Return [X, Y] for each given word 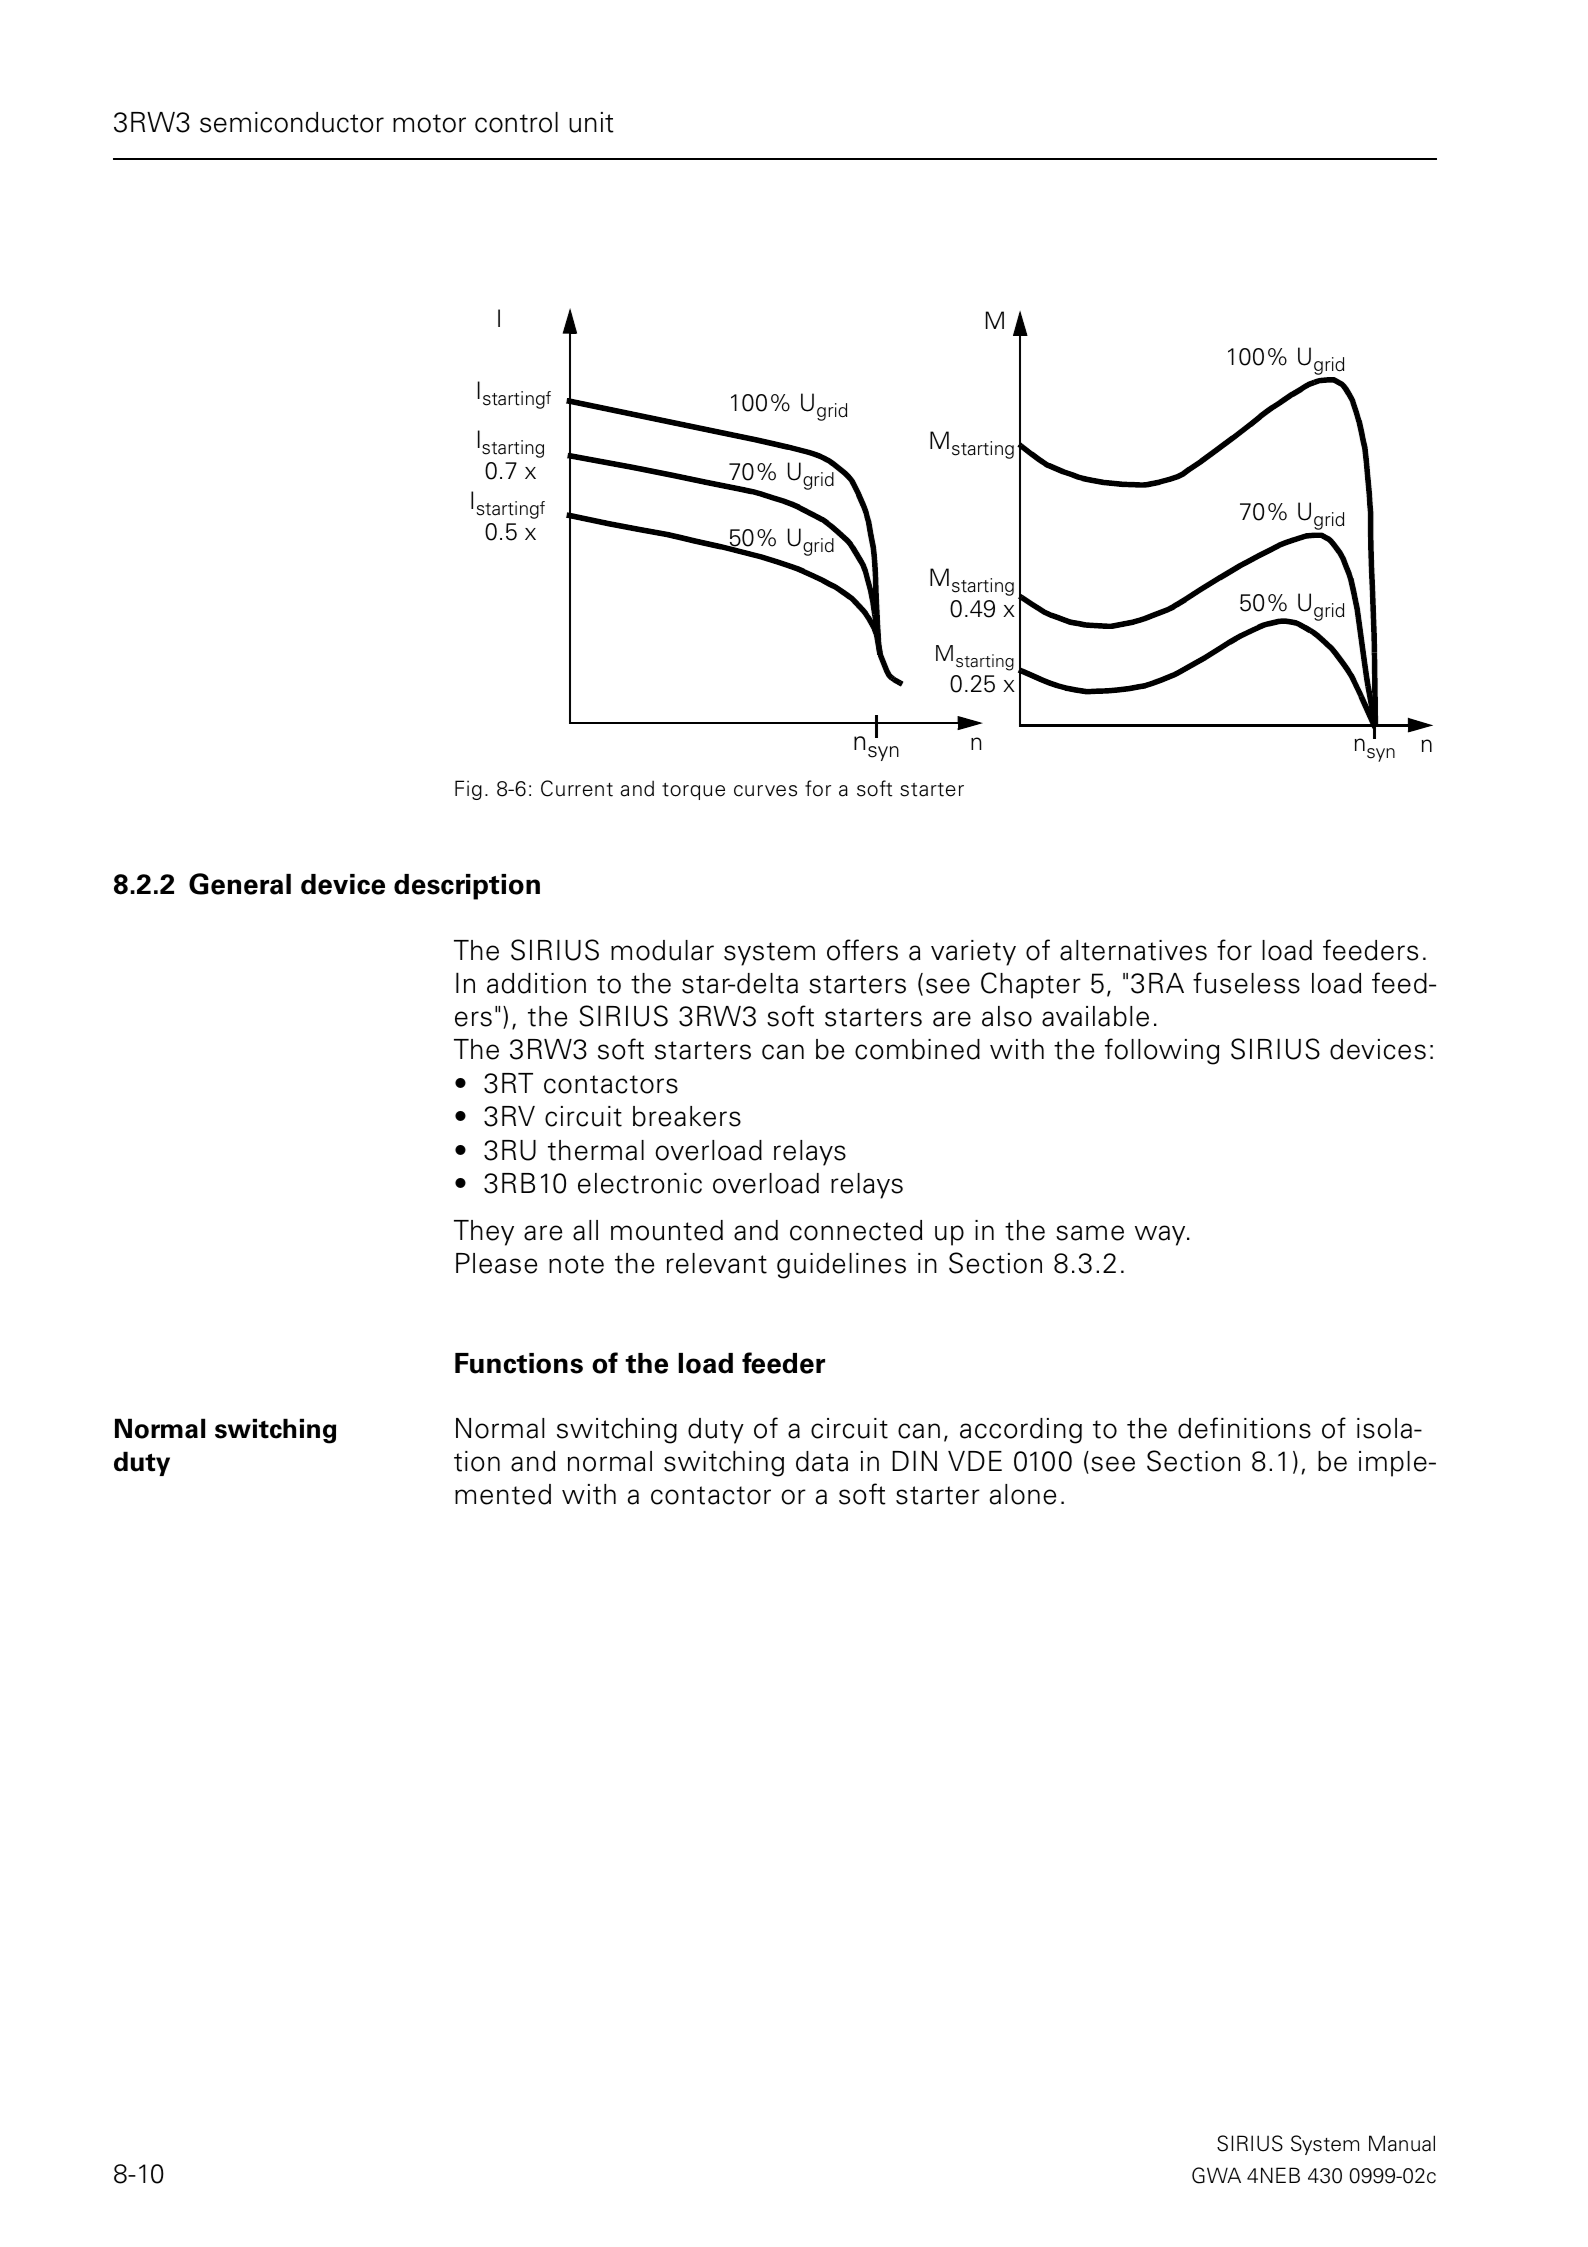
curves [765, 791]
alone [1023, 1494]
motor [429, 123]
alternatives [1133, 950]
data [822, 1461]
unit [591, 122]
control [516, 122]
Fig [468, 790]
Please [496, 1263]
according [1021, 1431]
